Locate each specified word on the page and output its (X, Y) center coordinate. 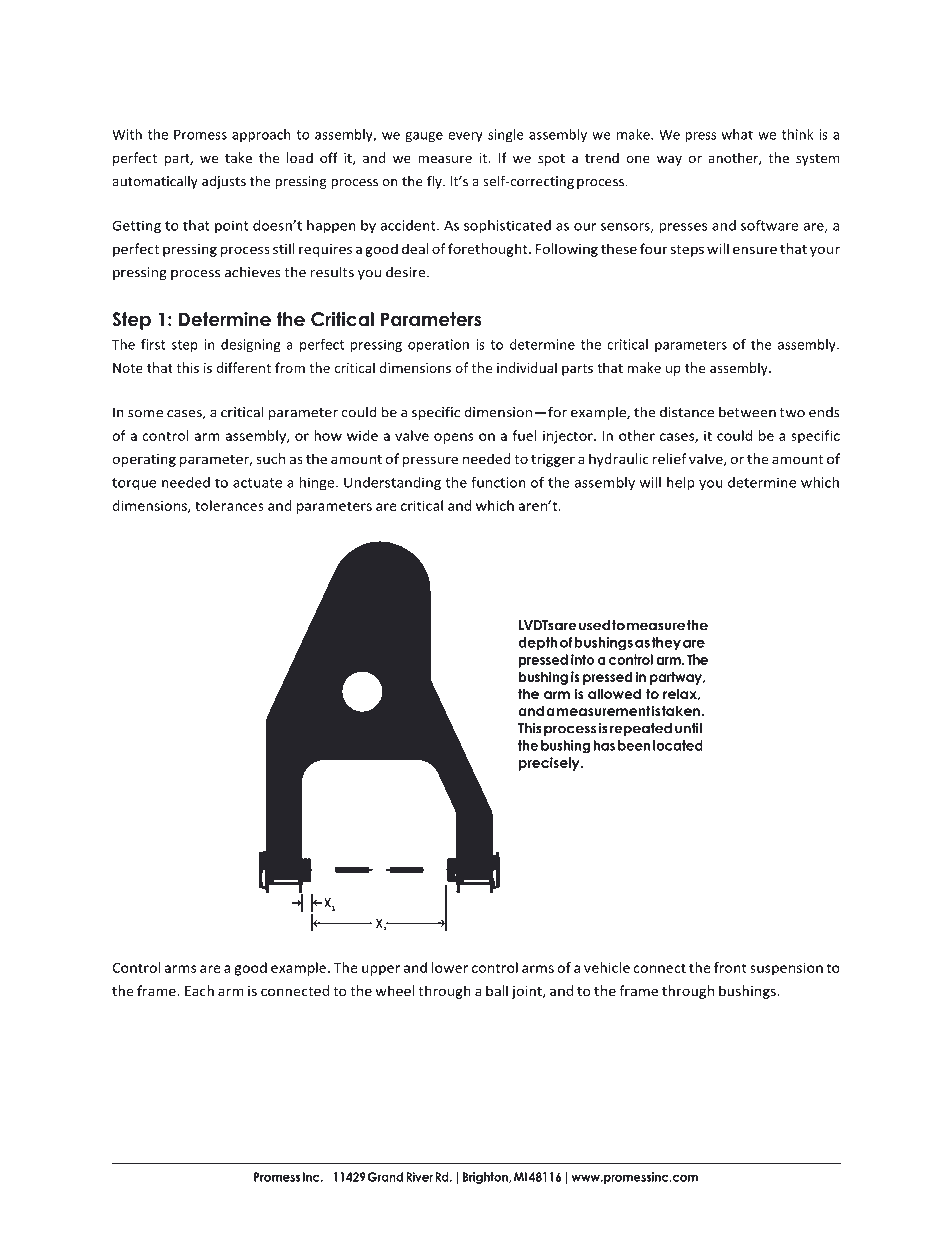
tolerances (229, 505)
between (747, 412)
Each (199, 990)
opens (453, 438)
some (145, 414)
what (737, 134)
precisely (550, 764)
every (465, 137)
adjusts (224, 182)
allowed (614, 693)
